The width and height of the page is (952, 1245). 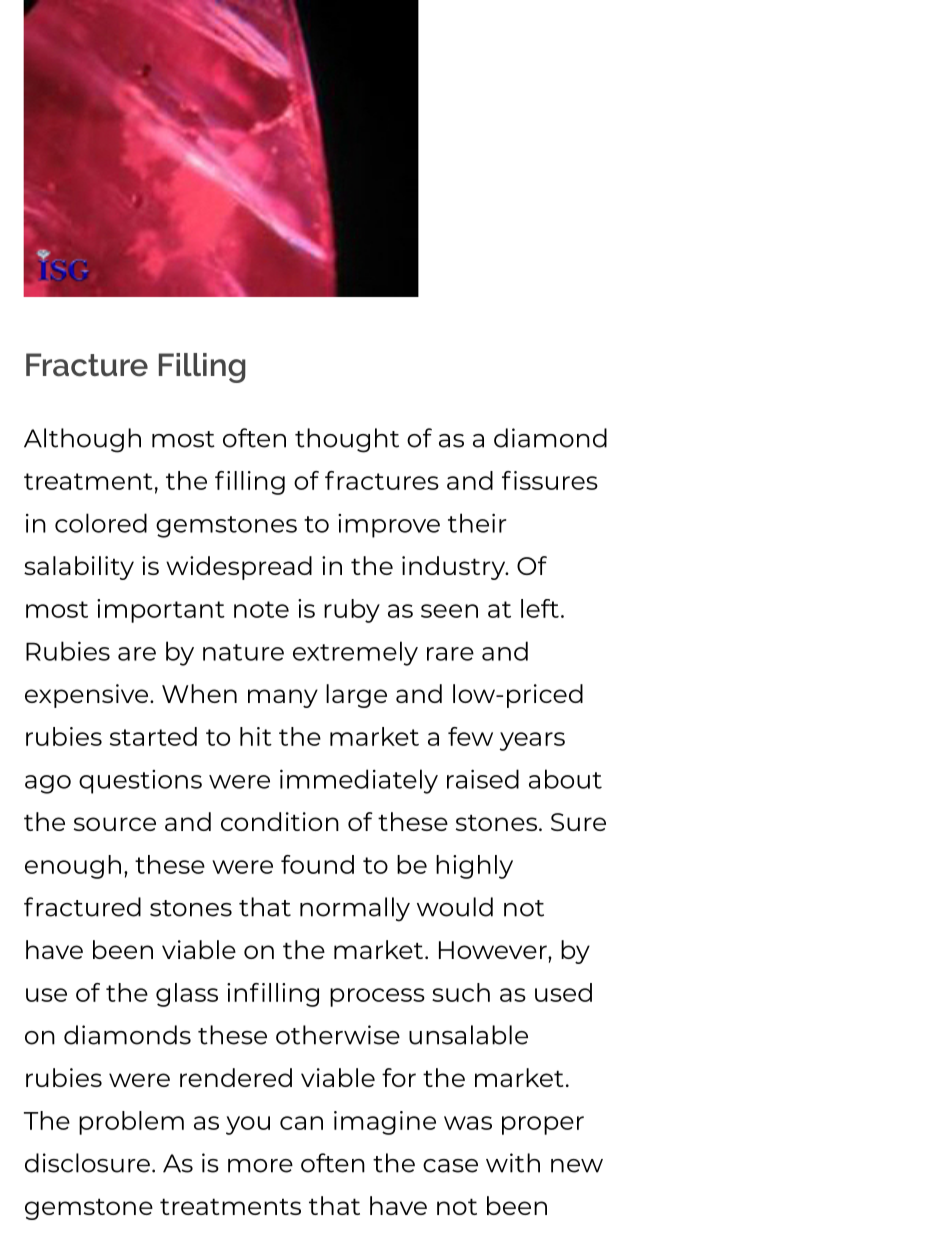 What do you see at coordinates (483, 779) in the page?
I see `raised` at bounding box center [483, 779].
